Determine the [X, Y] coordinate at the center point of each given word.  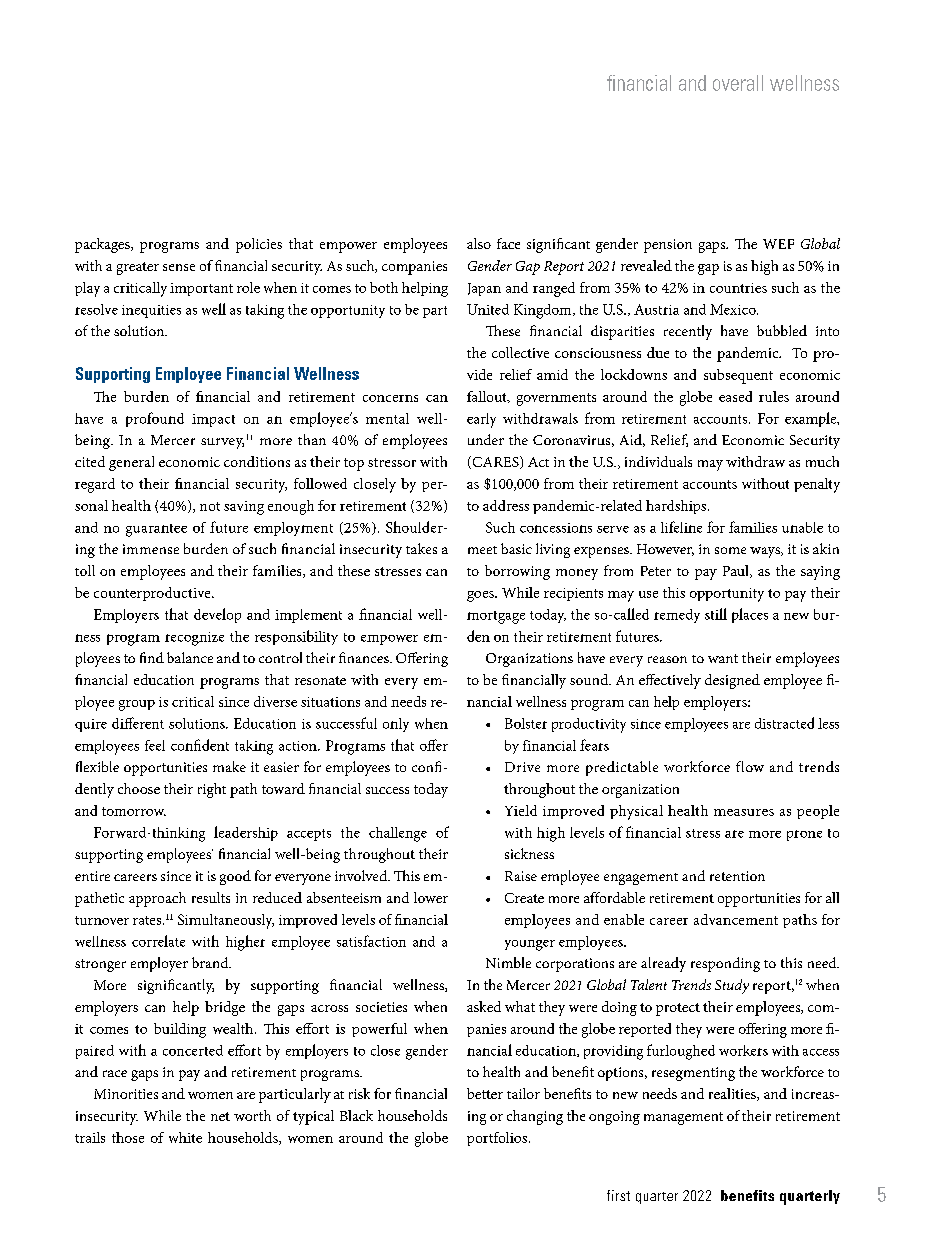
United [488, 309]
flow [750, 766]
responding [725, 964]
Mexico [734, 309]
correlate [158, 941]
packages [103, 245]
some [730, 550]
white [185, 1137]
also [479, 243]
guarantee [156, 530]
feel [155, 745]
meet [482, 550]
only [396, 725]
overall [738, 83]
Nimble [508, 962]
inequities [151, 311]
